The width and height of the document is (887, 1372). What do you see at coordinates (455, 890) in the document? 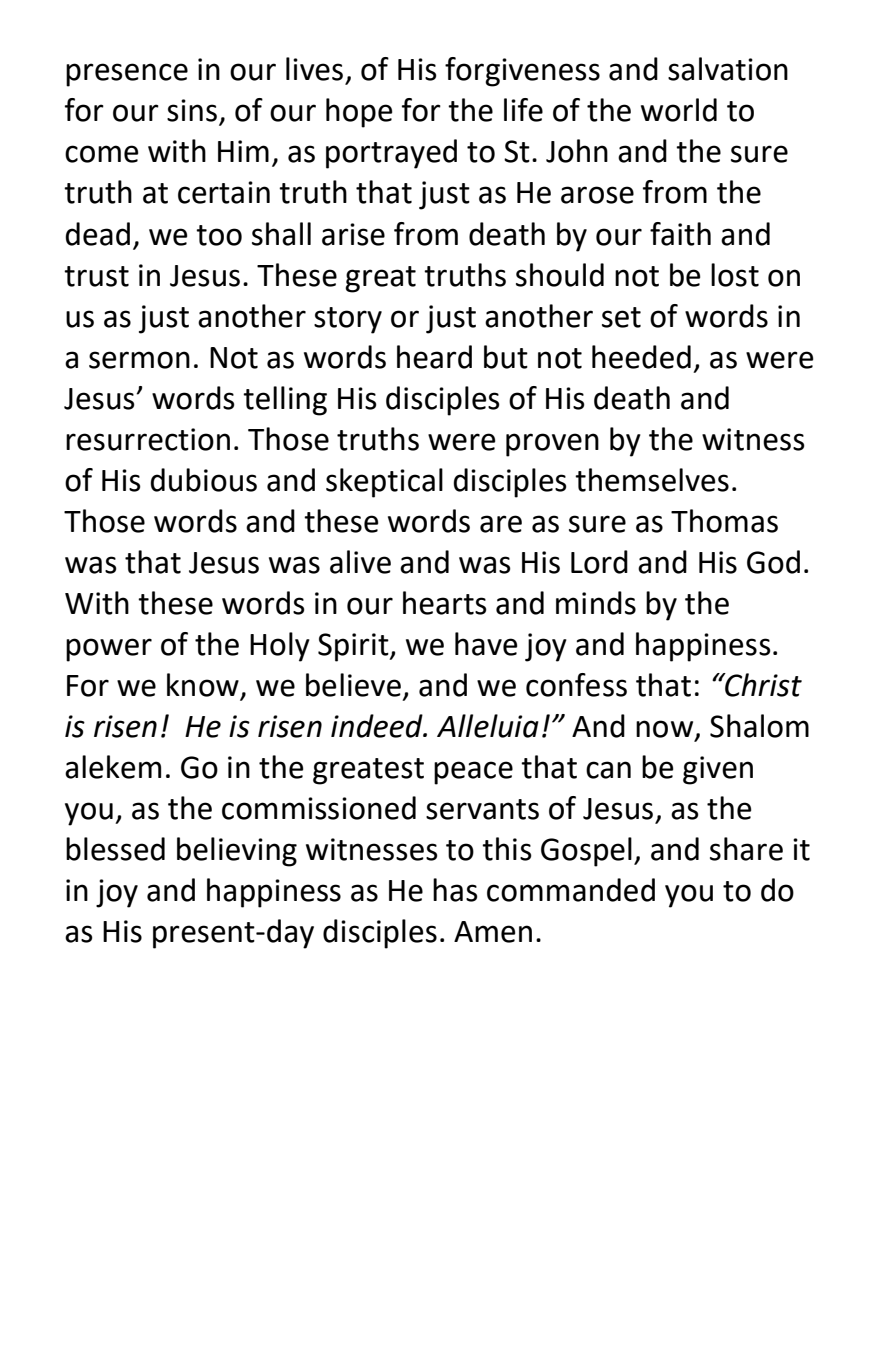
I see `has` at bounding box center [455, 890].
